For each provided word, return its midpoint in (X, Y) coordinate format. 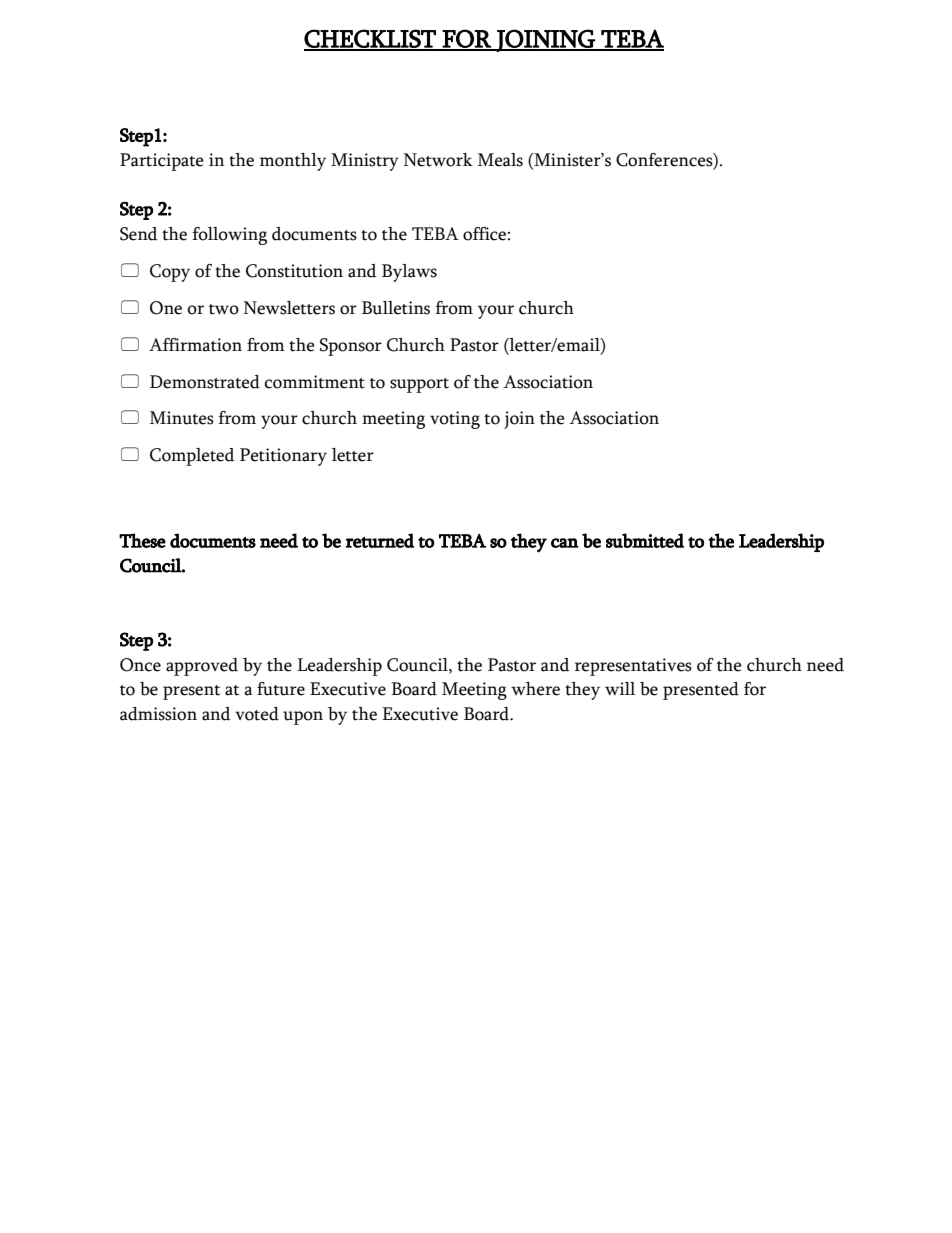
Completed (192, 457)
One (166, 308)
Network (438, 160)
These (142, 540)
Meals (500, 160)
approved (202, 667)
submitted (645, 540)
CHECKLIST (371, 39)
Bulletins (396, 308)
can (565, 543)
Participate (162, 162)
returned (380, 540)
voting (455, 420)
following (229, 236)
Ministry (365, 162)
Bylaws (409, 273)
